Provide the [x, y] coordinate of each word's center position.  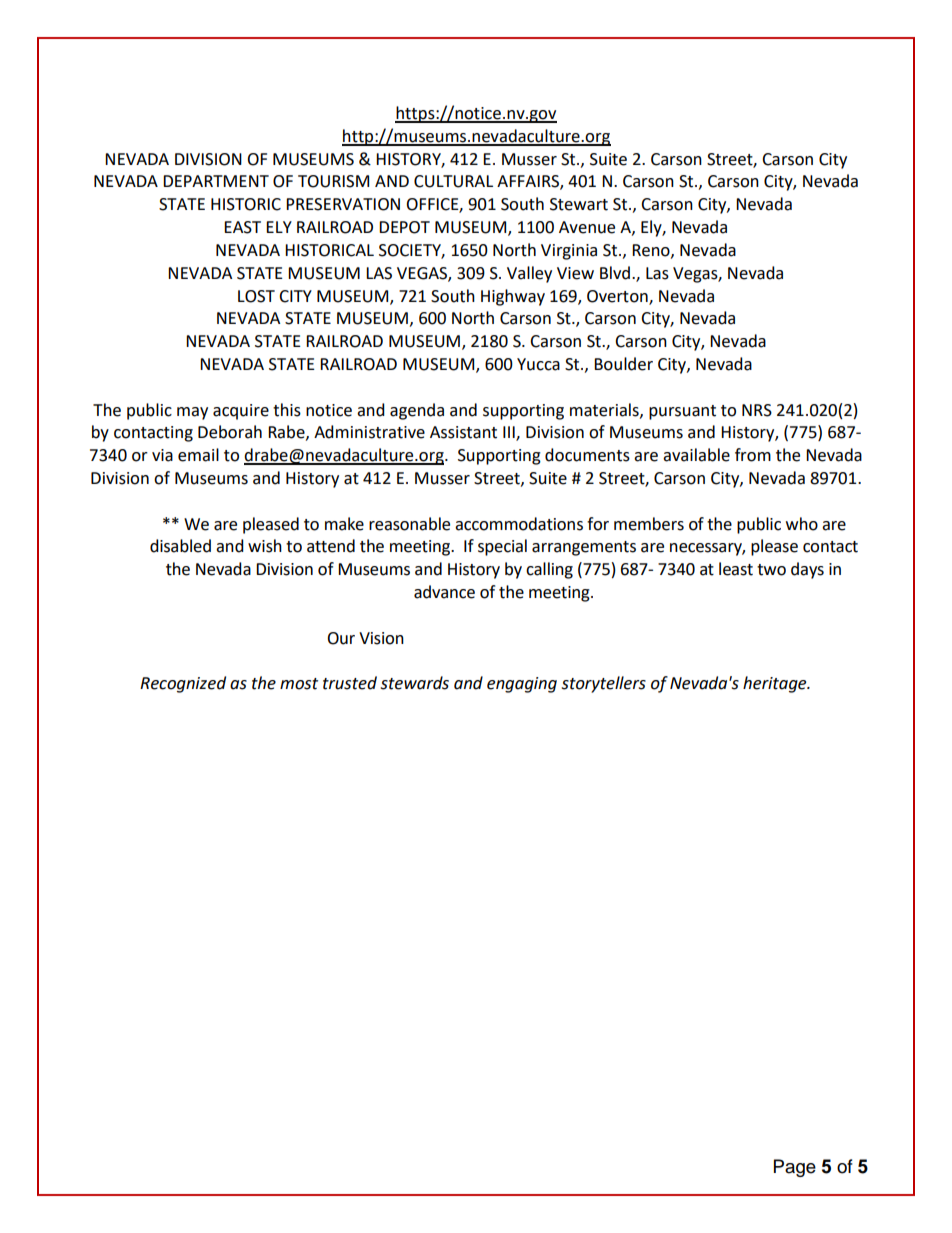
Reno [652, 251]
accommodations [519, 524]
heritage [776, 684]
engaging [522, 685]
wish [265, 546]
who [802, 524]
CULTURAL [453, 181]
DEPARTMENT [216, 181]
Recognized [183, 684]
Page [795, 1168]
